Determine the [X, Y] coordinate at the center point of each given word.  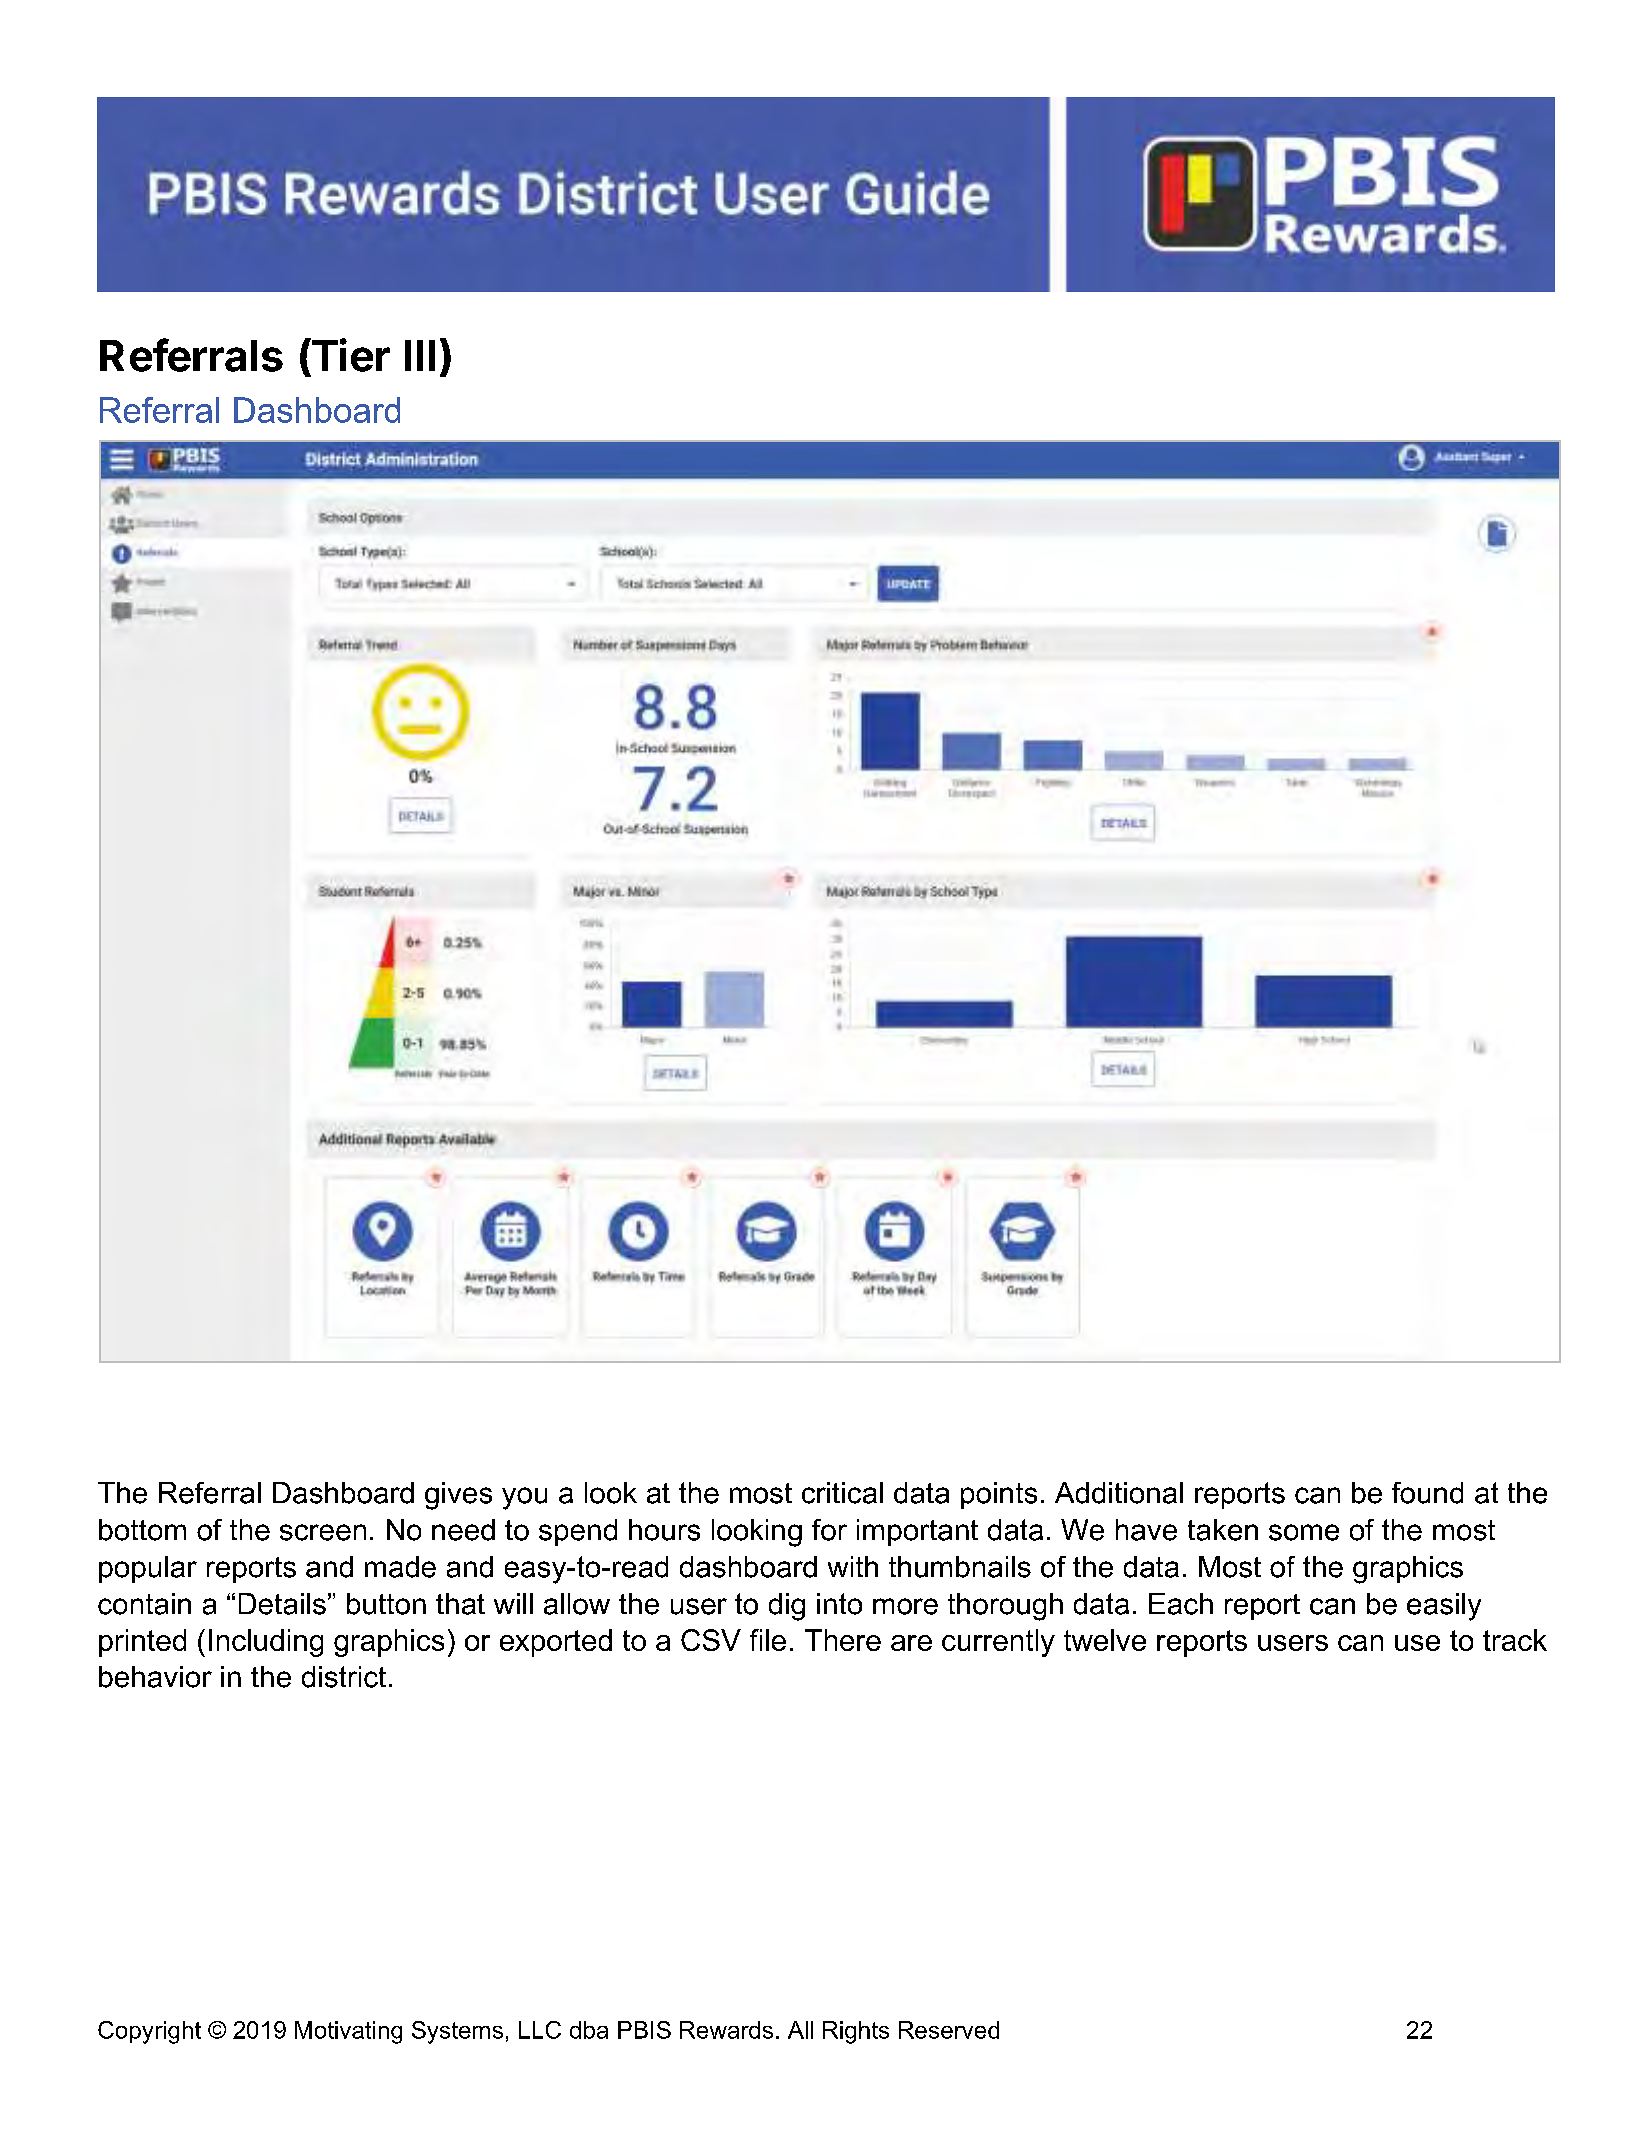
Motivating [348, 2032]
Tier [349, 356]
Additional [1119, 1493]
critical [842, 1493]
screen [323, 1532]
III [420, 355]
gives [458, 1496]
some [1304, 1532]
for [829, 1530]
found [1427, 1493]
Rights [856, 2032]
